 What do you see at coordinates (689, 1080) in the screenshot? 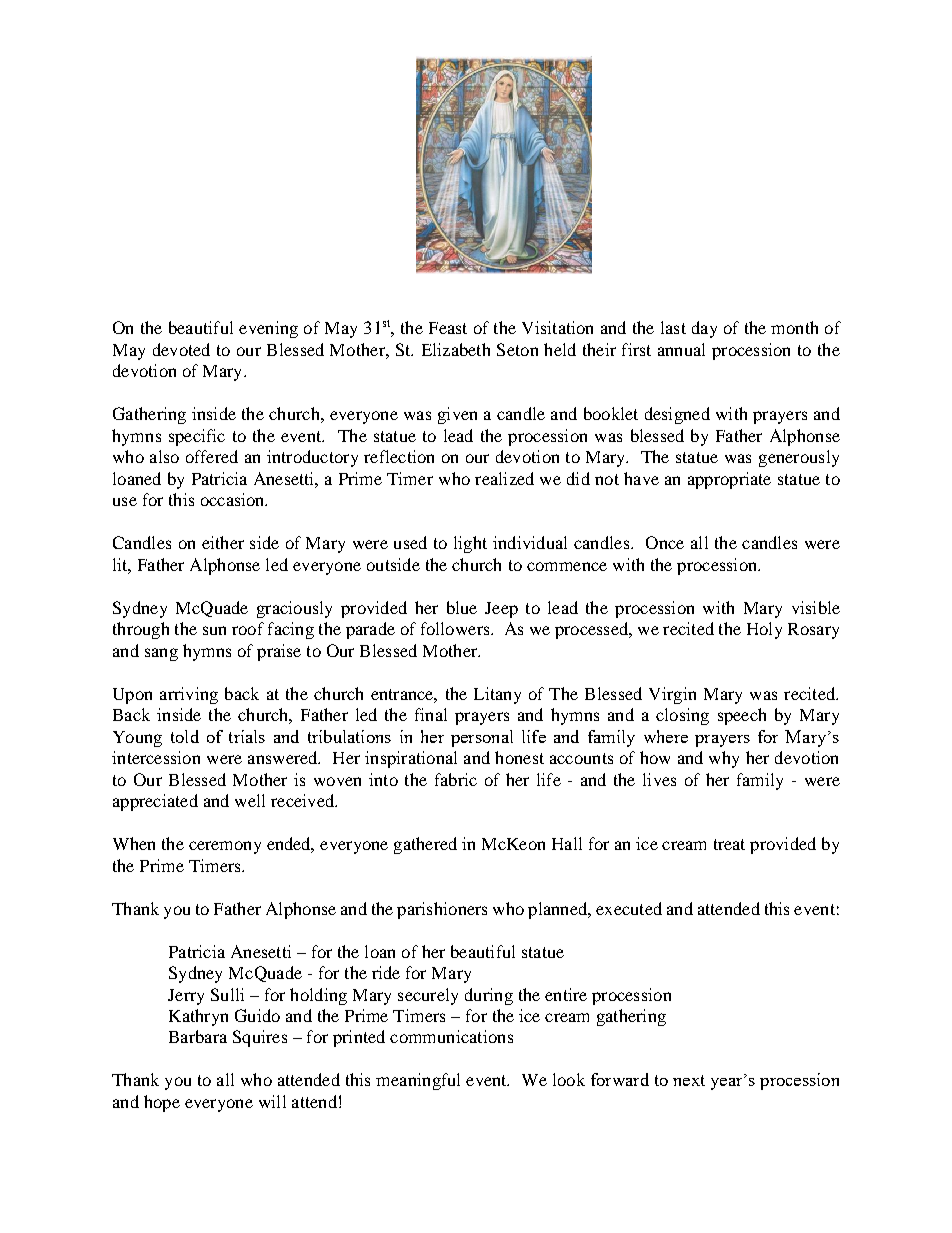
I see `next` at bounding box center [689, 1080].
